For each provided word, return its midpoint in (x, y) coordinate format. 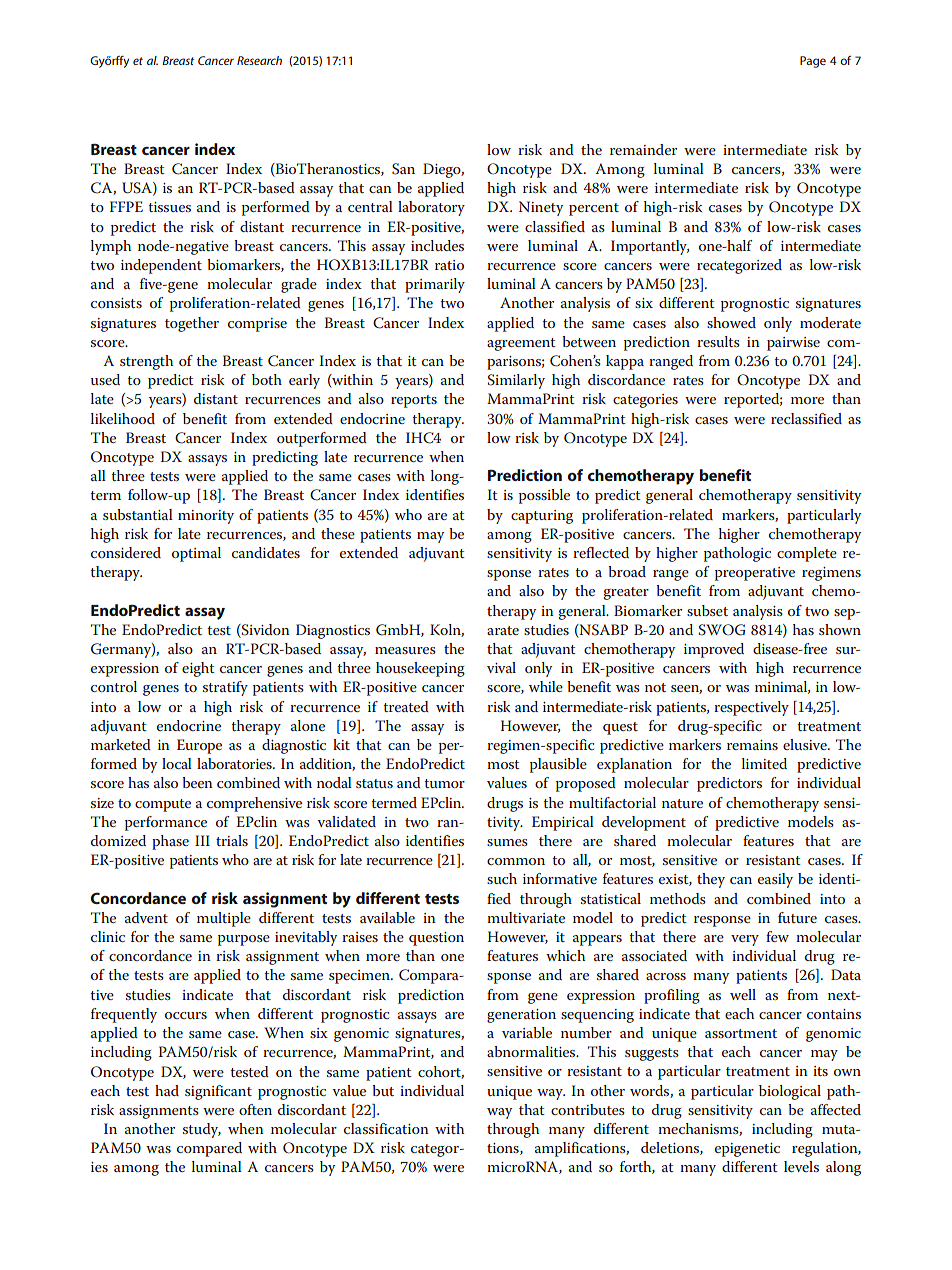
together (192, 324)
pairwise (793, 344)
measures (405, 650)
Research (259, 60)
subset (707, 610)
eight (198, 669)
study (202, 1130)
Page (813, 62)
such (502, 878)
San (403, 169)
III (202, 840)
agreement (521, 344)
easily (775, 880)
